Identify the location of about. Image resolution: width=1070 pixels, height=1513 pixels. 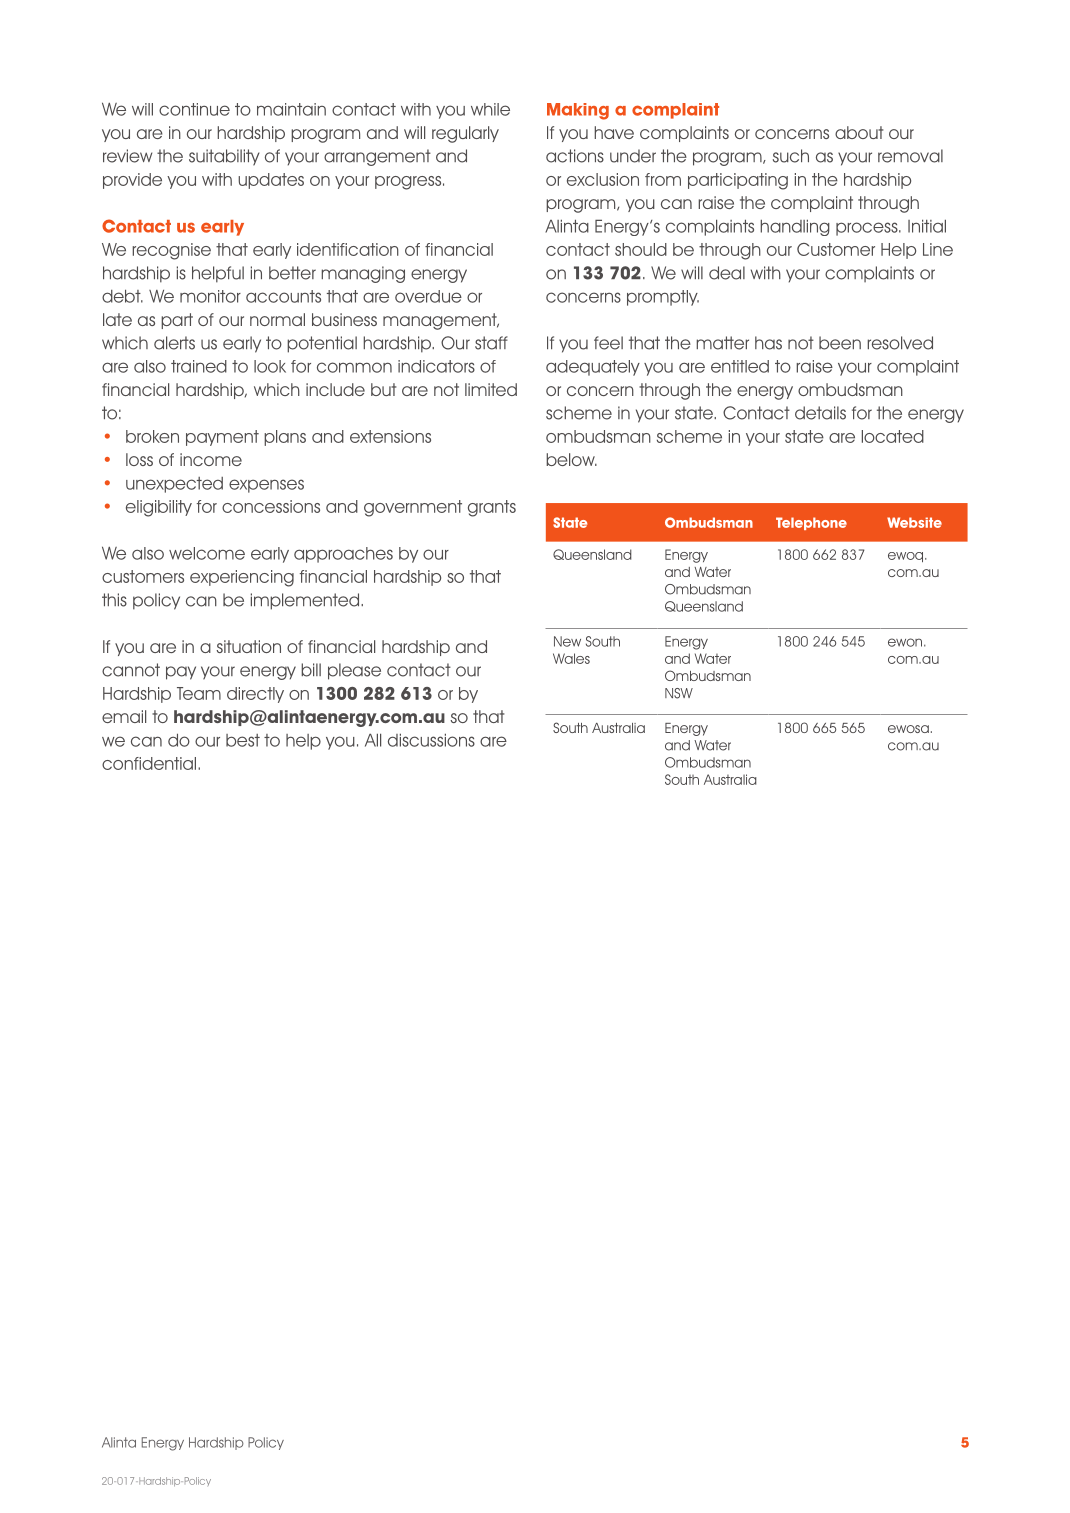
(859, 132).
